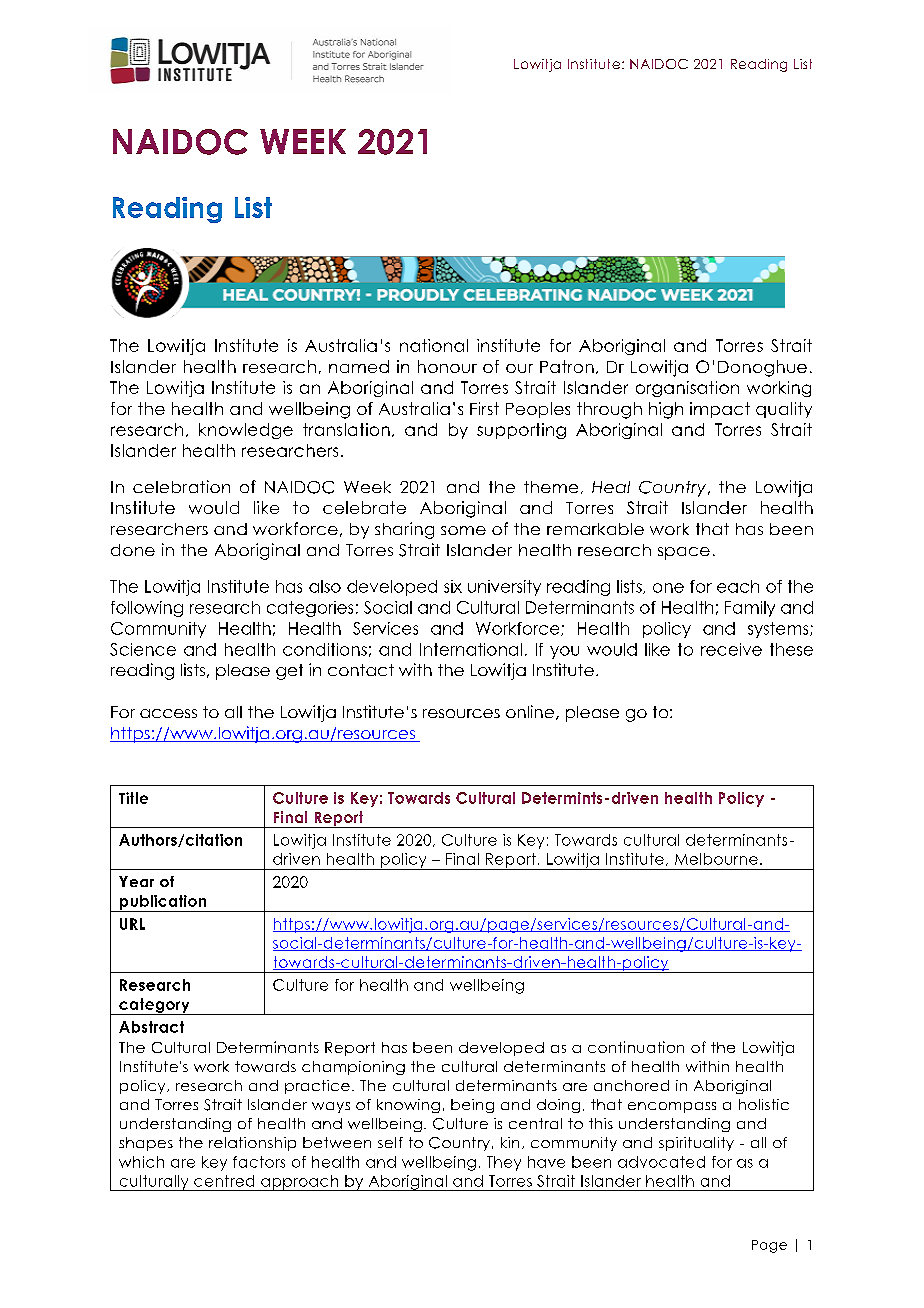 This screenshot has width=924, height=1308. Describe the element at coordinates (687, 389) in the screenshot. I see `organisation` at that location.
